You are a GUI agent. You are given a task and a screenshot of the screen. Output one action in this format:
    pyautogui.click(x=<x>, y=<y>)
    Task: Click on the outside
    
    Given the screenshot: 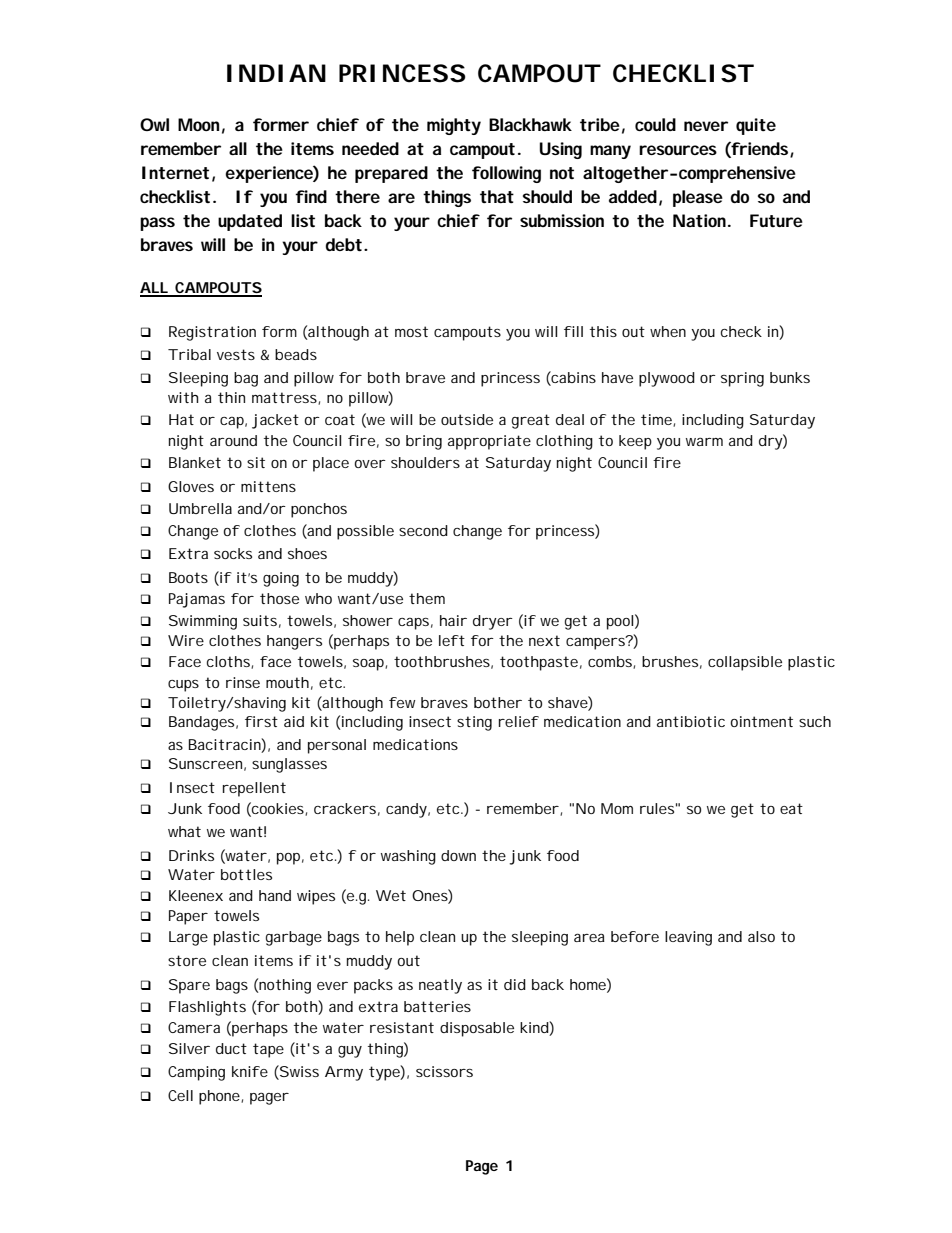 What is the action you would take?
    pyautogui.click(x=467, y=419)
